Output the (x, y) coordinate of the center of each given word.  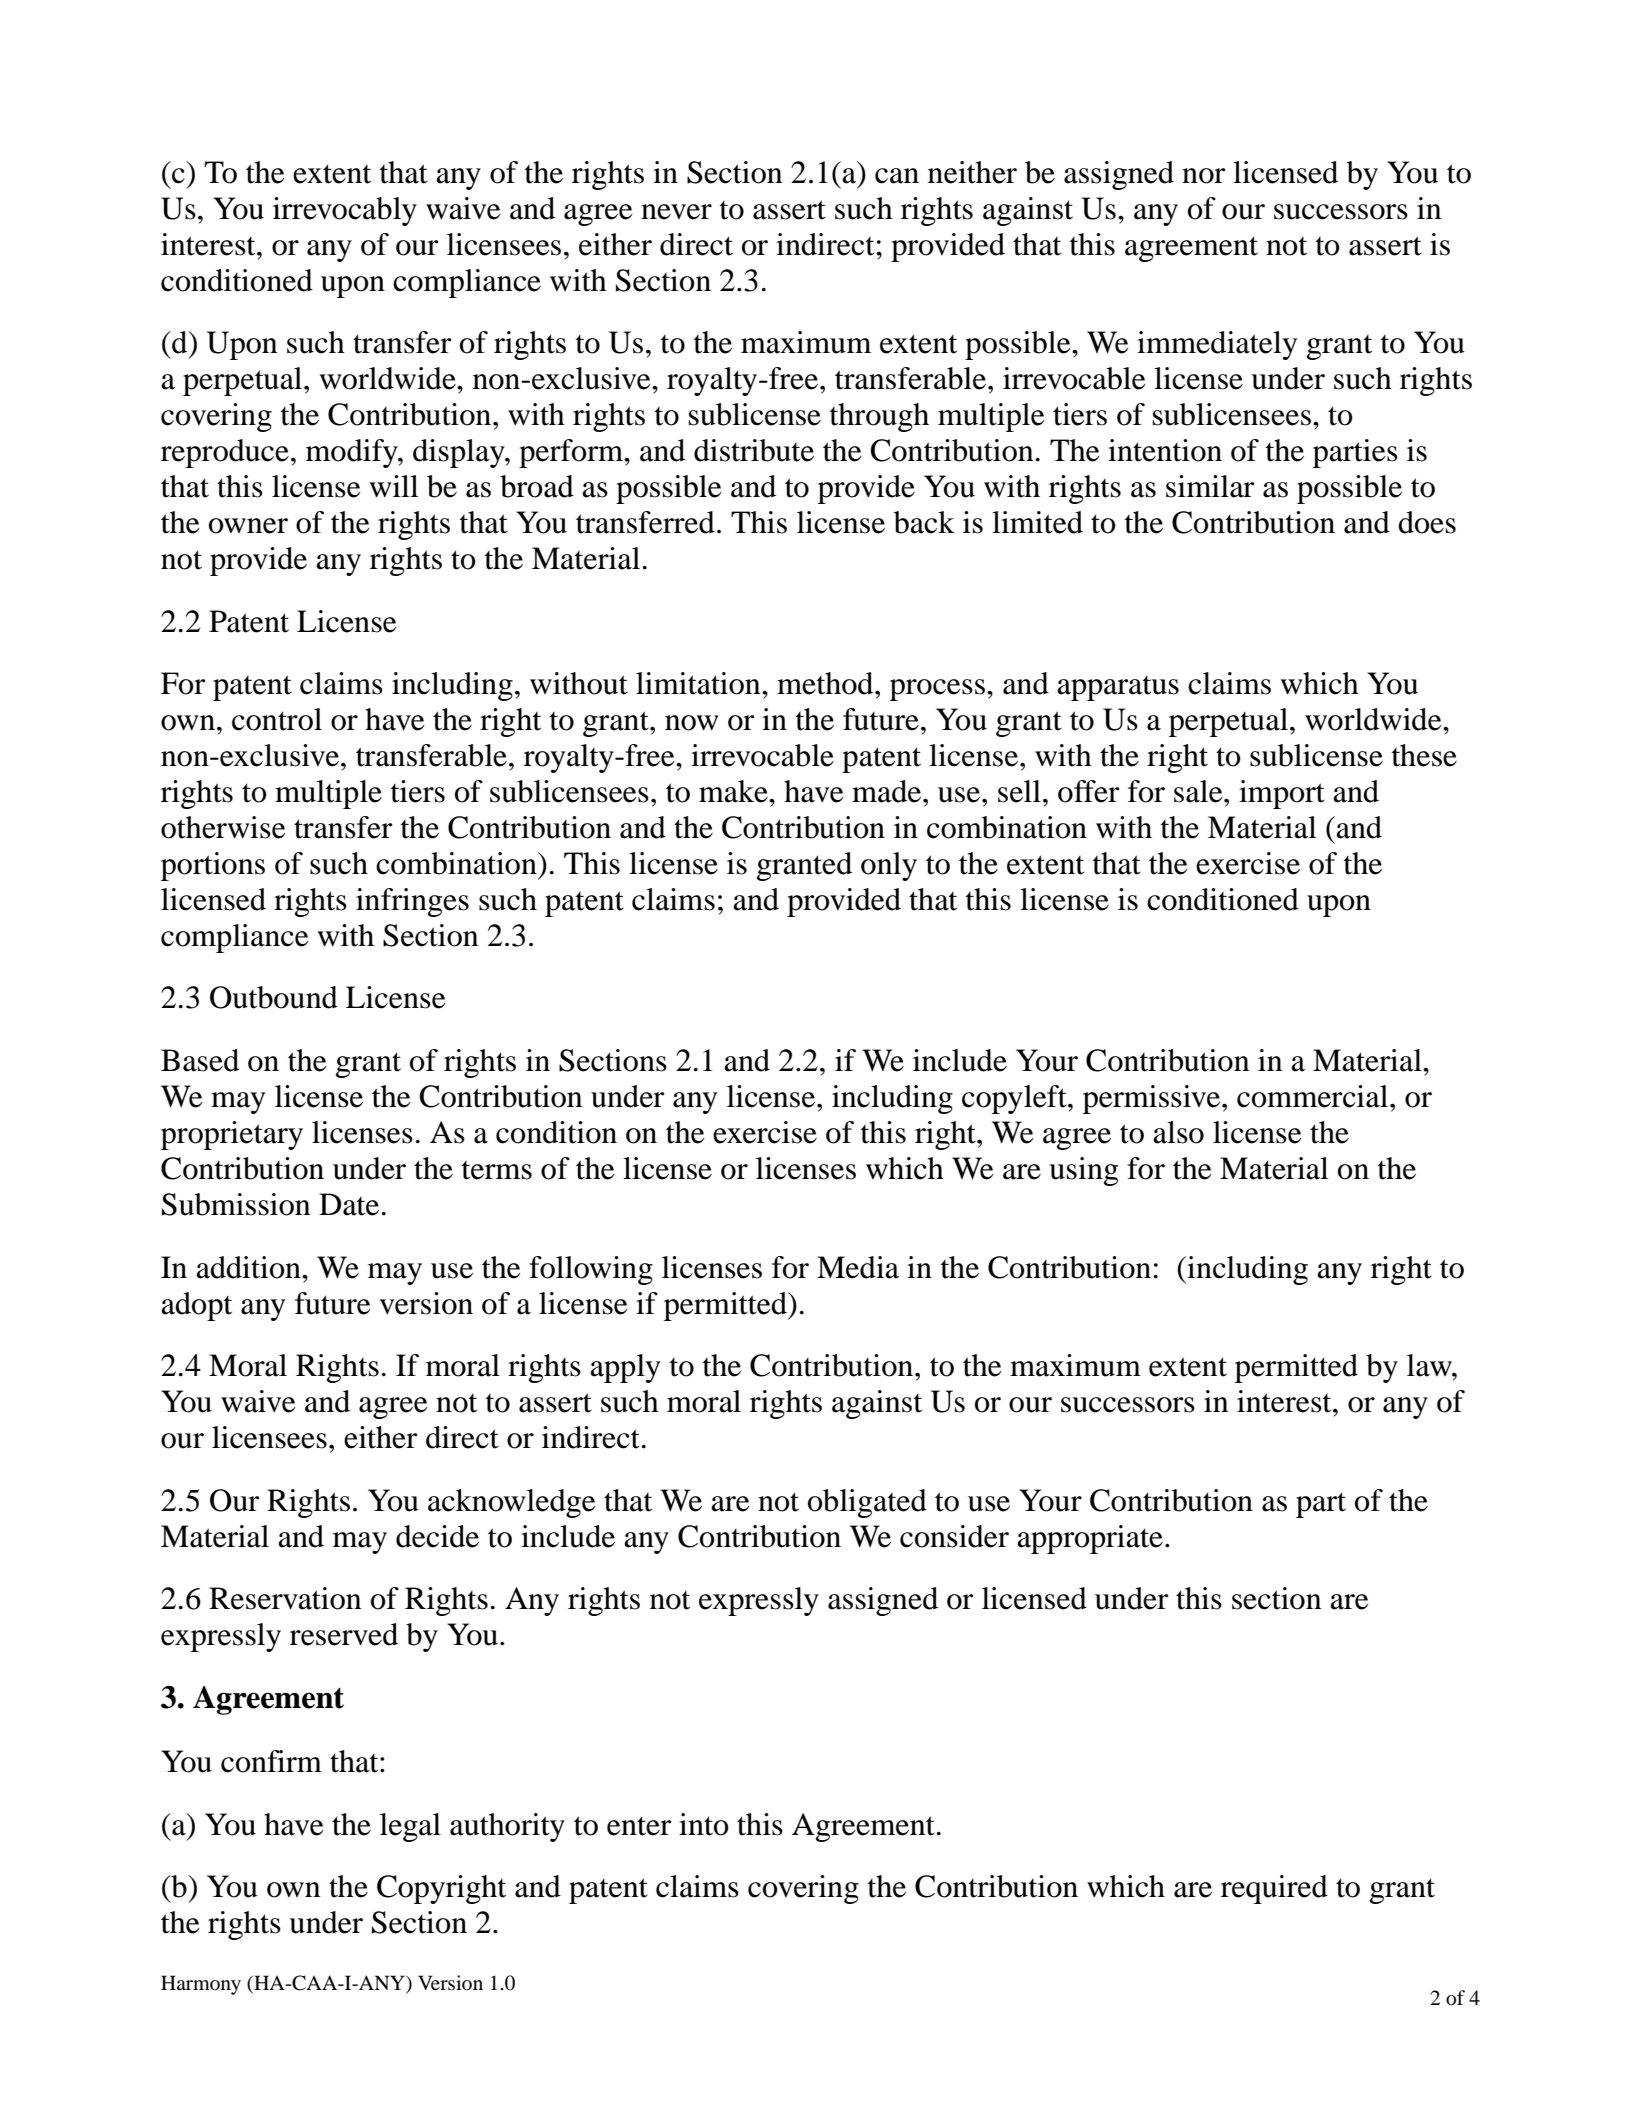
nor (1203, 176)
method (826, 683)
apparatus (1118, 688)
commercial (1314, 1096)
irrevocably (345, 211)
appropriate (1090, 1539)
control (277, 719)
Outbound (274, 997)
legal (410, 1827)
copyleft (1015, 1099)
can (897, 176)
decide (437, 1536)
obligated (867, 1503)
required (1274, 1889)
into (704, 1824)
